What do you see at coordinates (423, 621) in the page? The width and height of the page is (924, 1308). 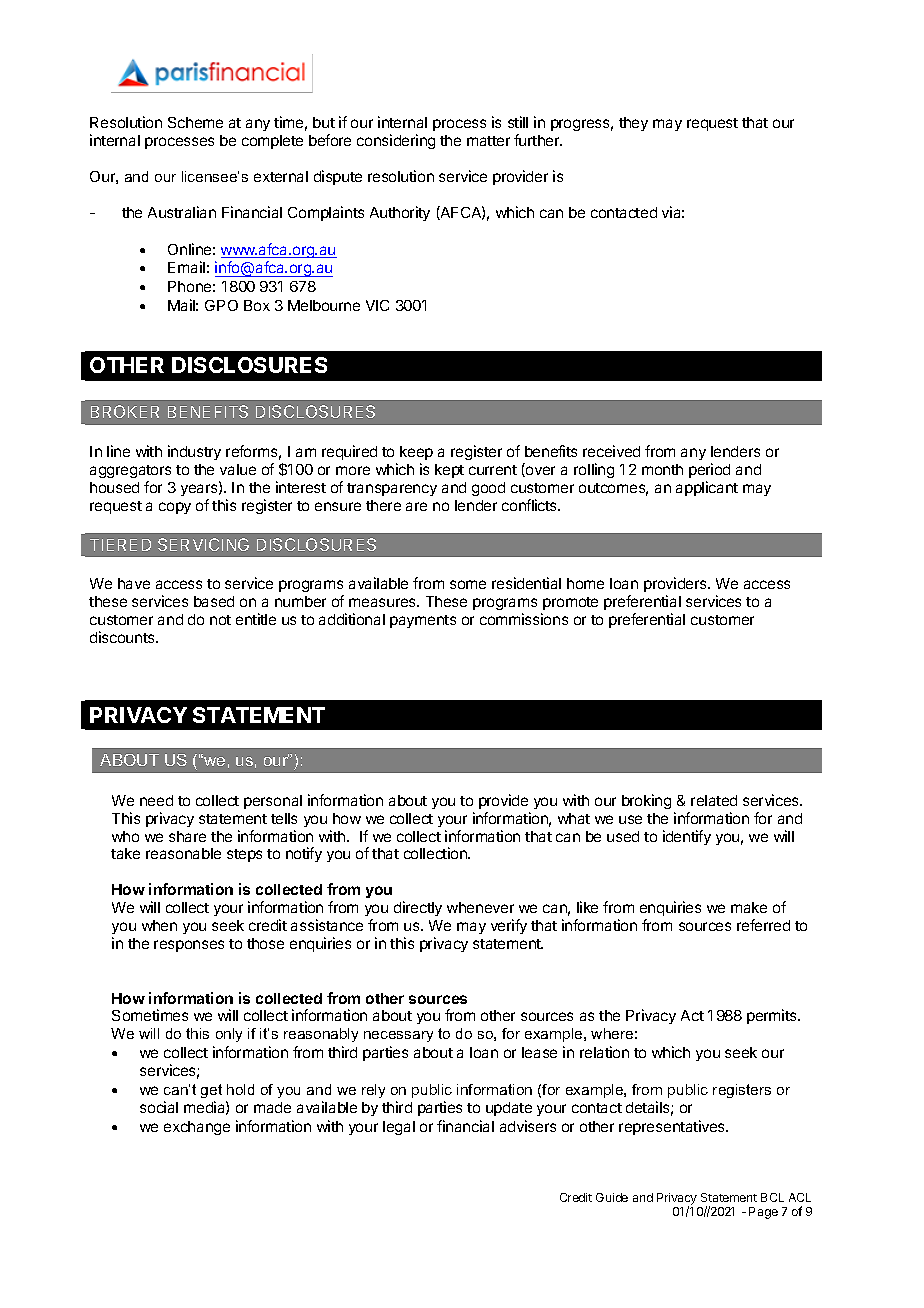 I see `payments` at bounding box center [423, 621].
